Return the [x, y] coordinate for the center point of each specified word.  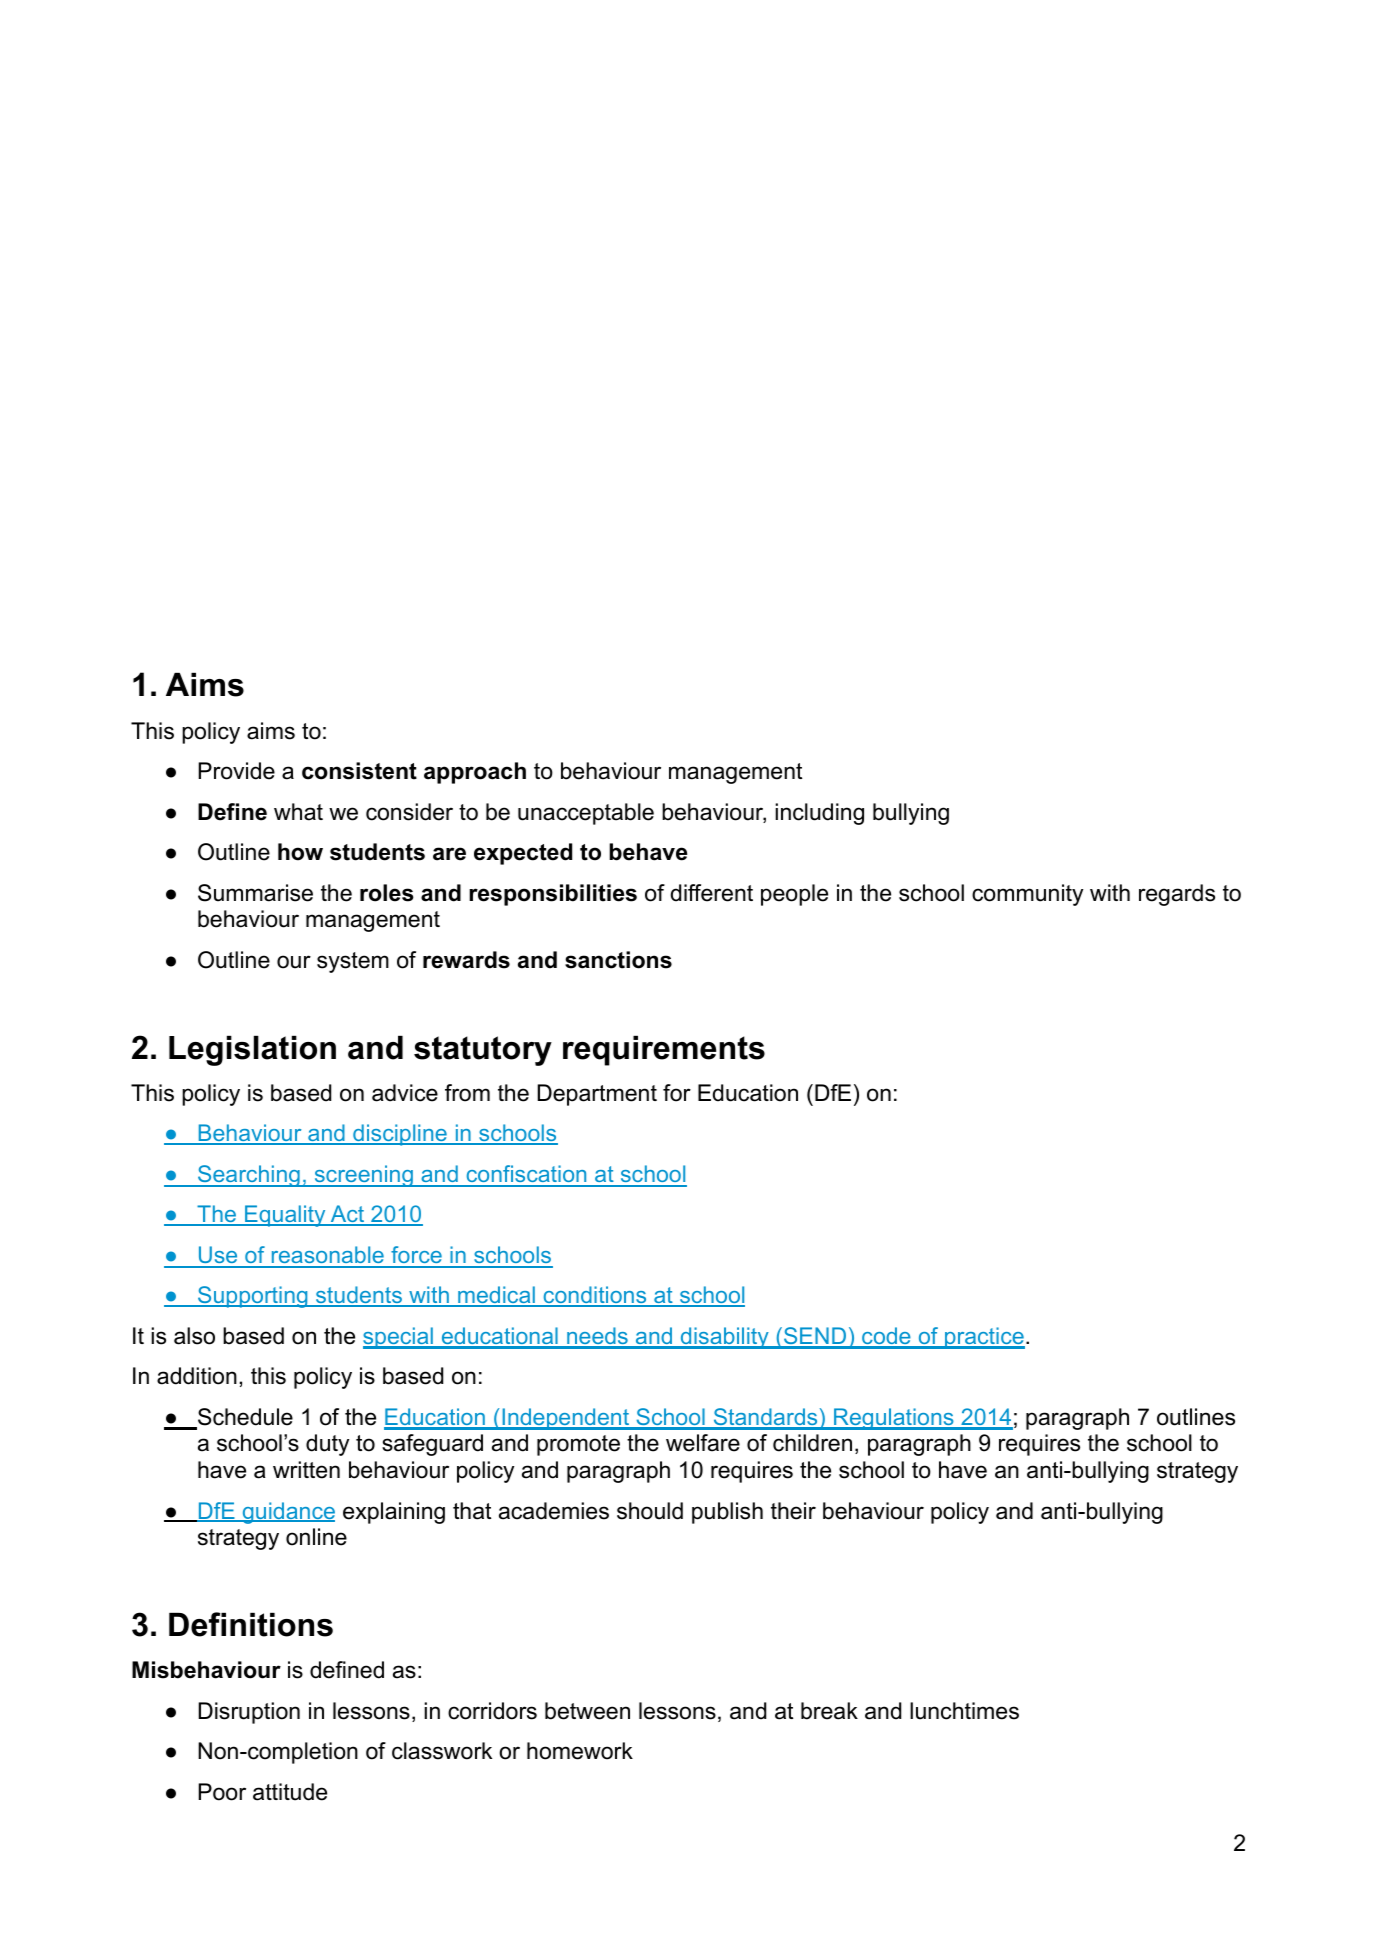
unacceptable [586, 814]
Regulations [894, 1419]
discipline [400, 1135]
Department [597, 1095]
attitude [290, 1792]
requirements [664, 1051]
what [298, 812]
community [1027, 895]
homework [580, 1751]
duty [327, 1445]
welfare [703, 1443]
